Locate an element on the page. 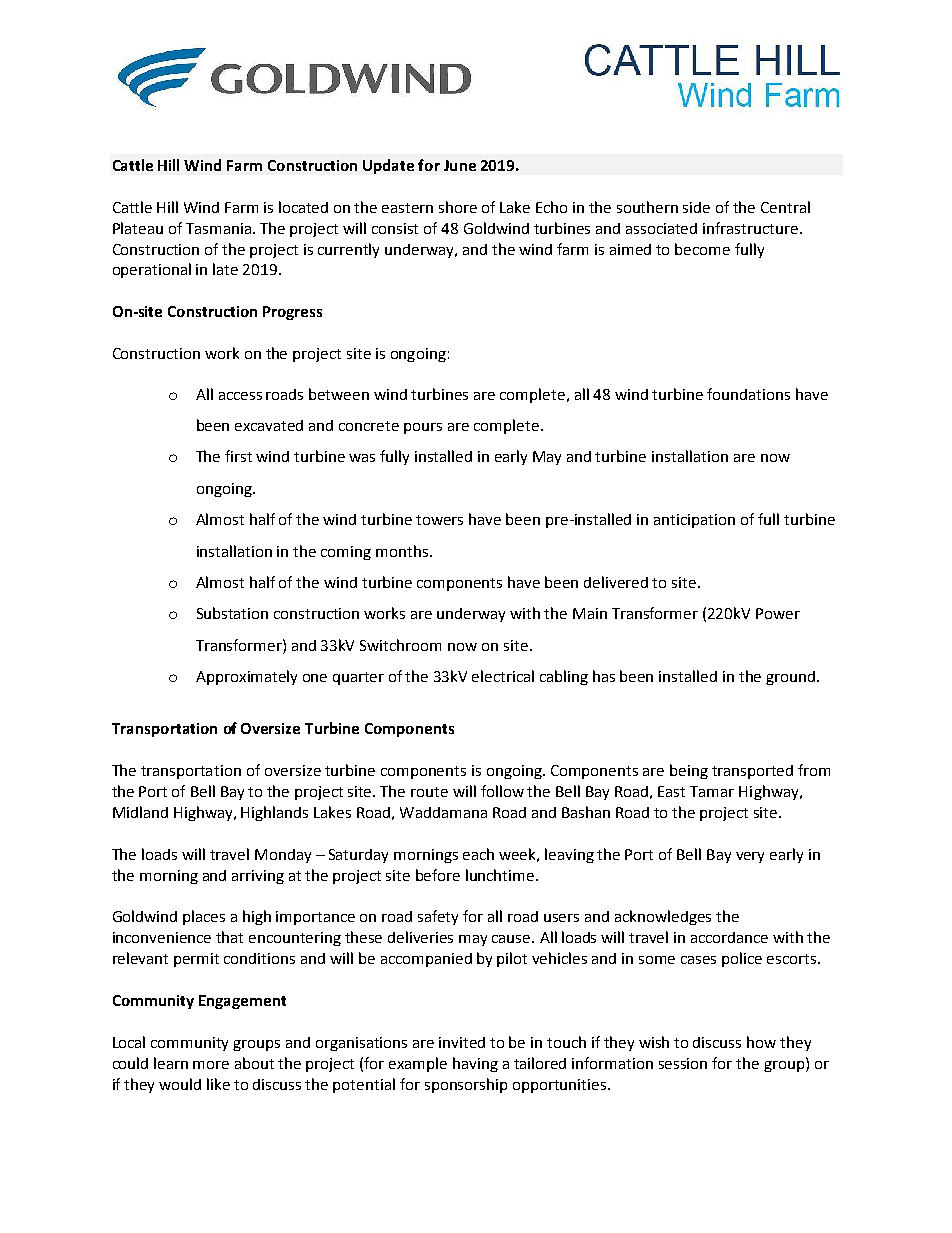  follow is located at coordinates (502, 791).
